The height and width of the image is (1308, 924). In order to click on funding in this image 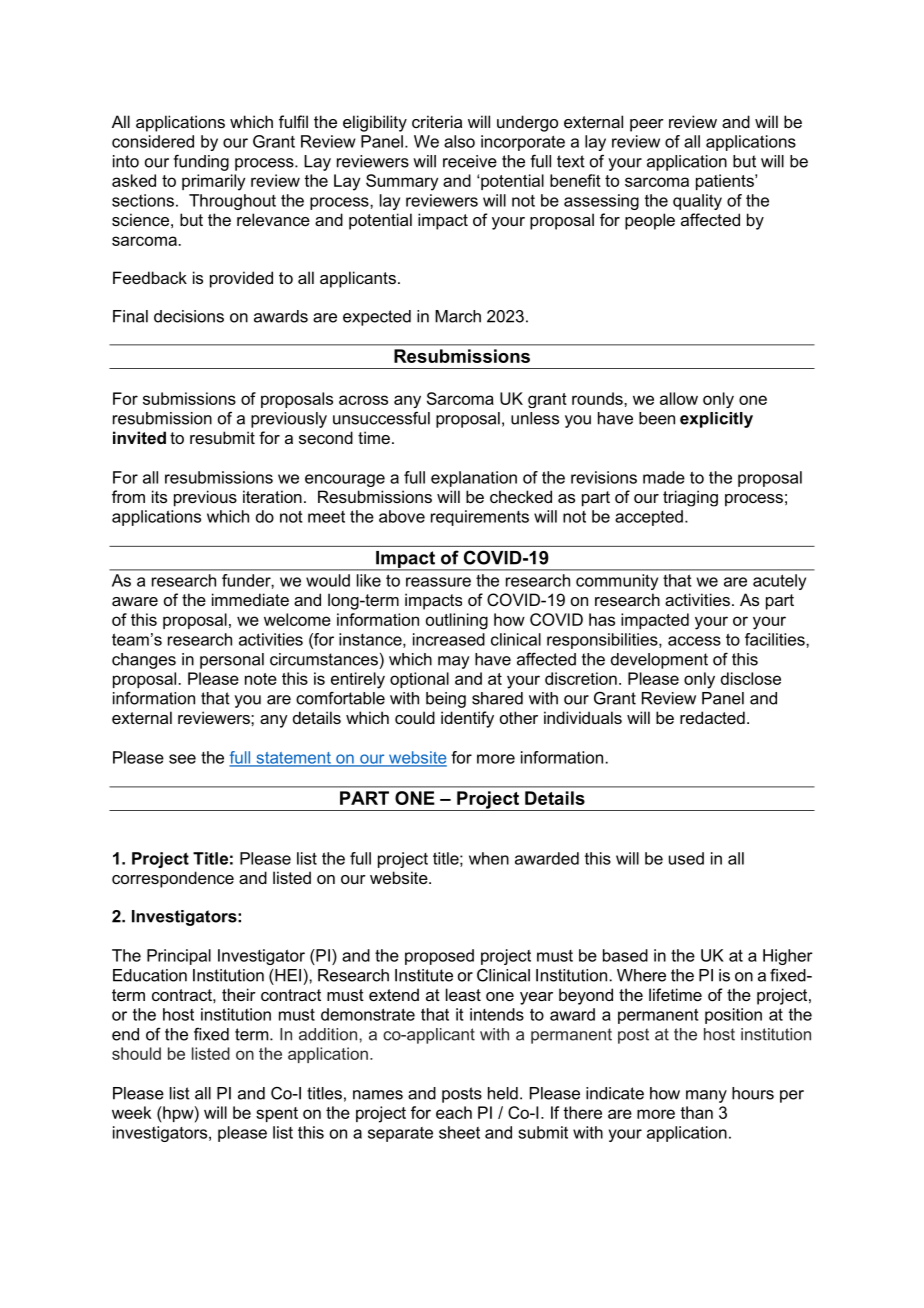, I will do `click(201, 162)`.
